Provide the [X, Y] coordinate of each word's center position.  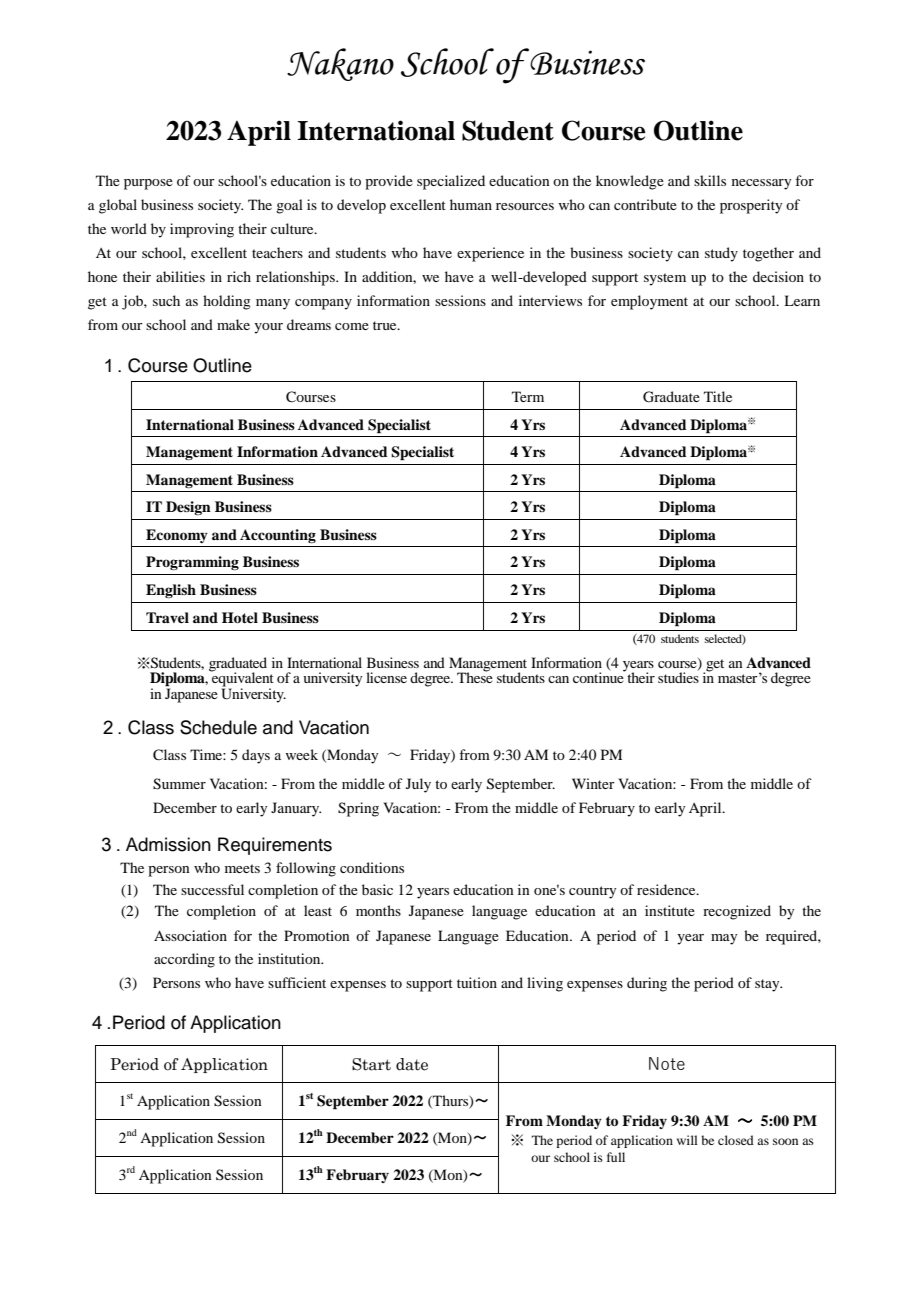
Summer [179, 784]
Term [528, 396]
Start [371, 1064]
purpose [148, 184]
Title [718, 396]
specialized [451, 182]
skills [710, 180]
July [418, 785]
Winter [593, 783]
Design [188, 508]
